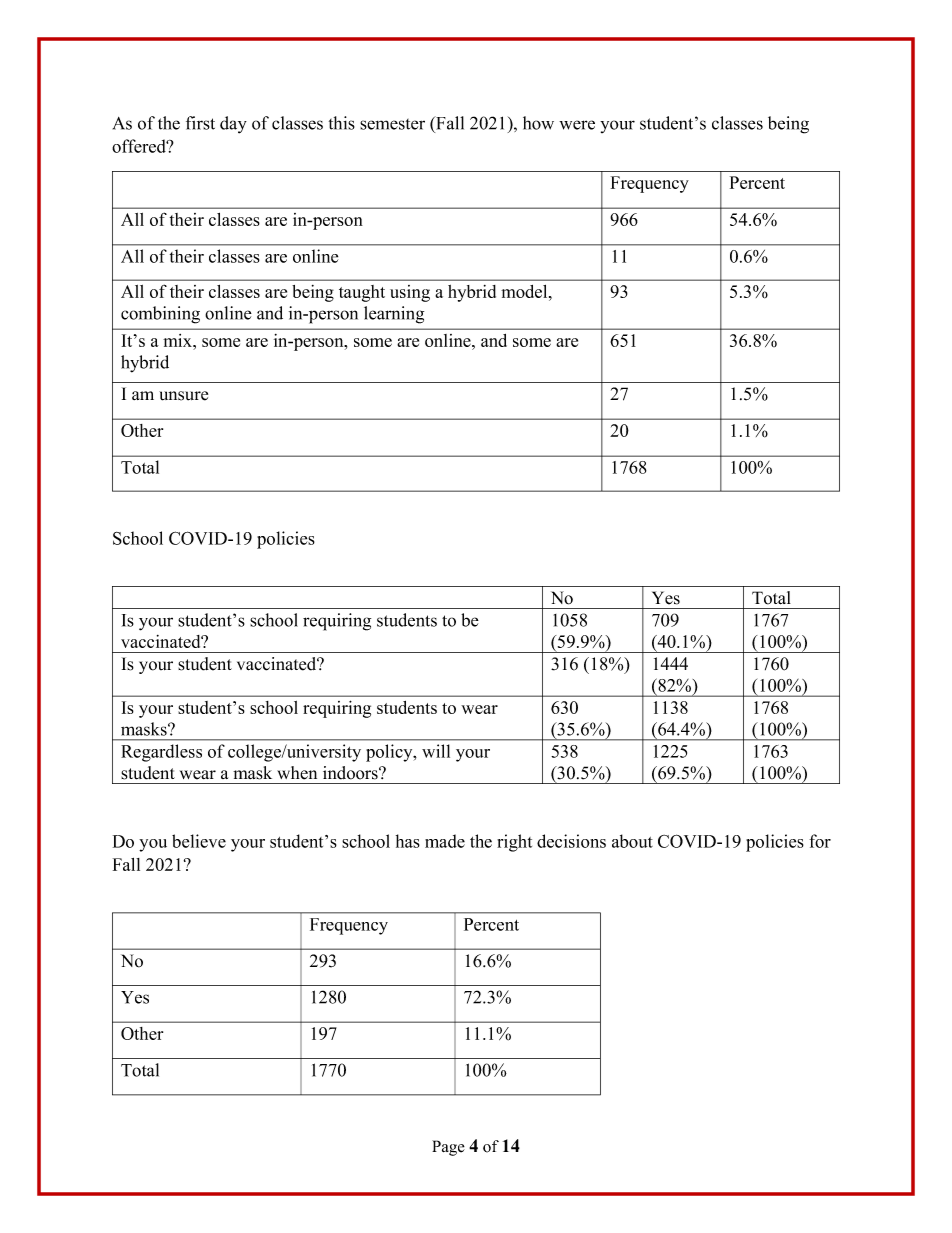 Image resolution: width=952 pixels, height=1233 pixels. I want to click on were, so click(577, 125).
